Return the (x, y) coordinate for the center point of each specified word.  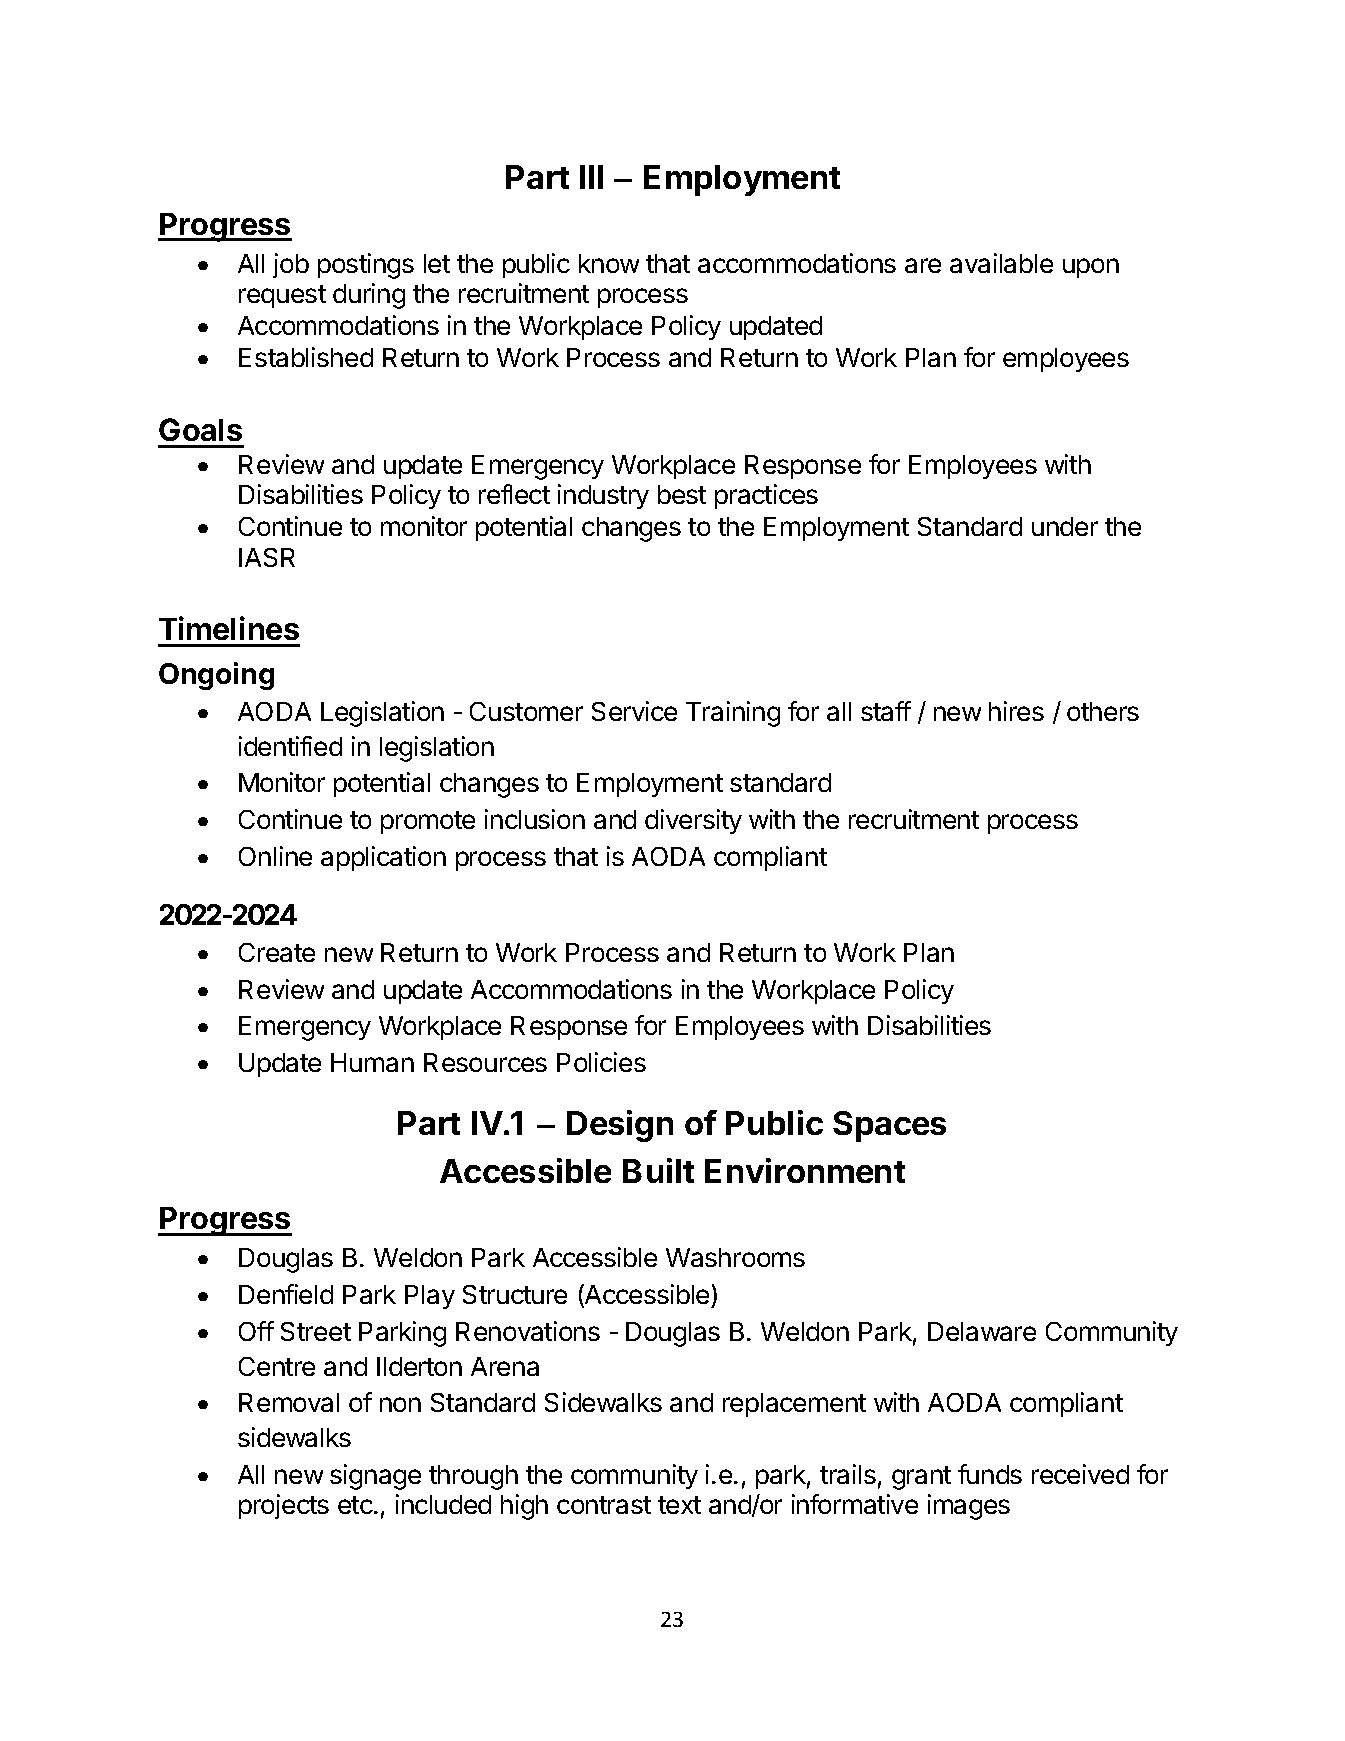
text (679, 1505)
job (291, 265)
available (1001, 263)
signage (375, 1477)
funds (990, 1474)
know (609, 263)
